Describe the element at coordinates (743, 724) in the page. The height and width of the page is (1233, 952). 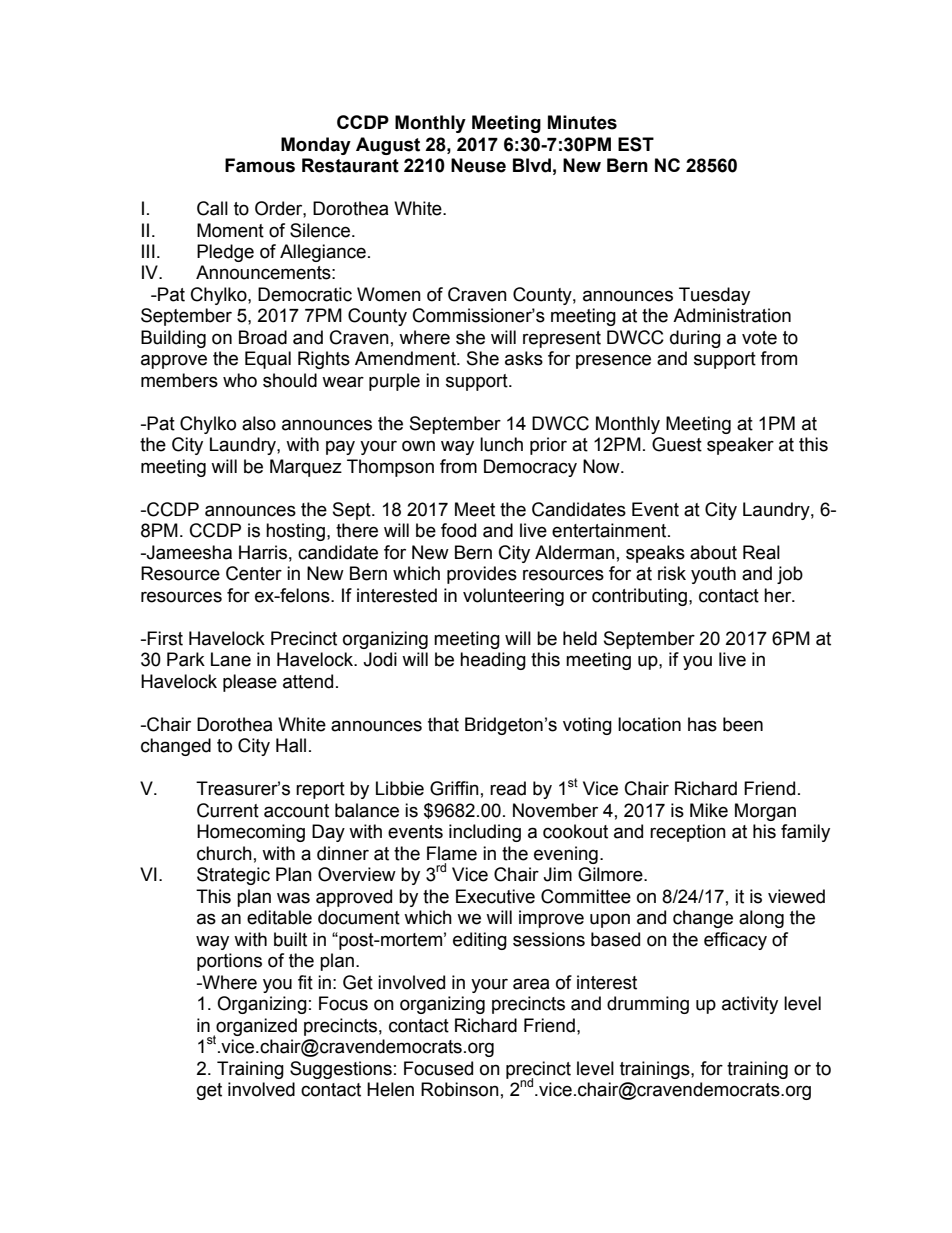
I see `been` at that location.
